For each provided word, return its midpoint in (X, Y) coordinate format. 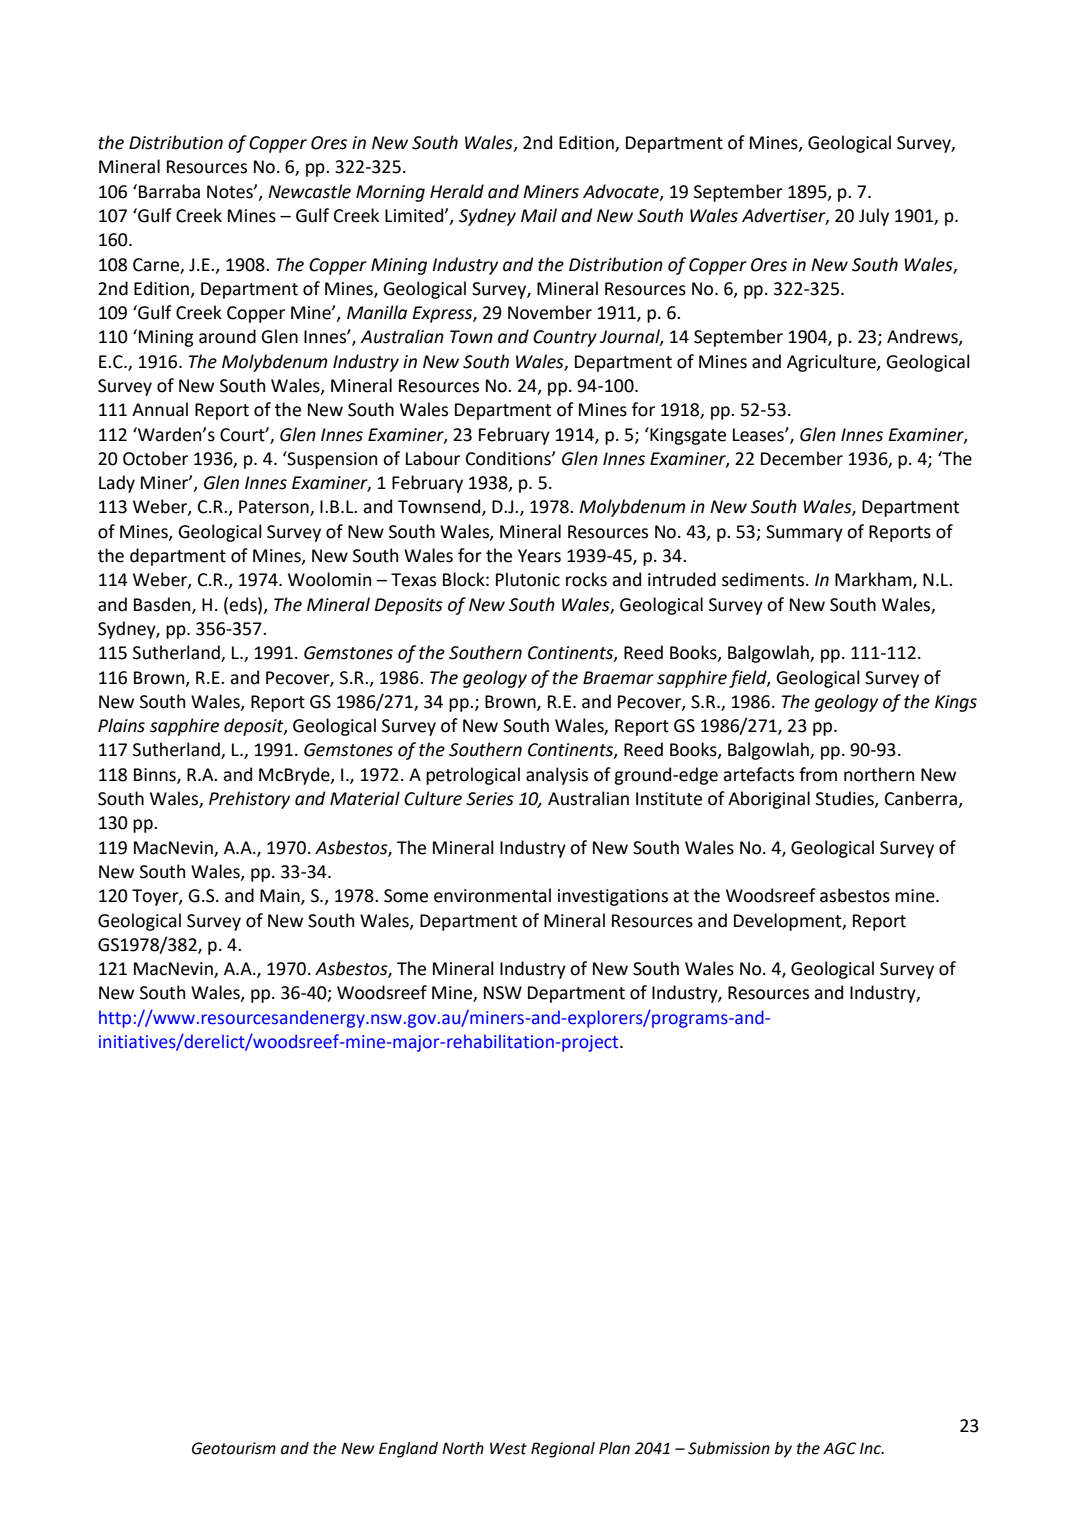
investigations (613, 897)
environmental (492, 895)
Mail (539, 215)
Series (490, 799)
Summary (804, 533)
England (408, 1450)
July (874, 217)
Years (539, 556)
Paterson (275, 508)
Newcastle (309, 191)
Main (281, 897)
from (818, 774)
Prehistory (249, 800)
